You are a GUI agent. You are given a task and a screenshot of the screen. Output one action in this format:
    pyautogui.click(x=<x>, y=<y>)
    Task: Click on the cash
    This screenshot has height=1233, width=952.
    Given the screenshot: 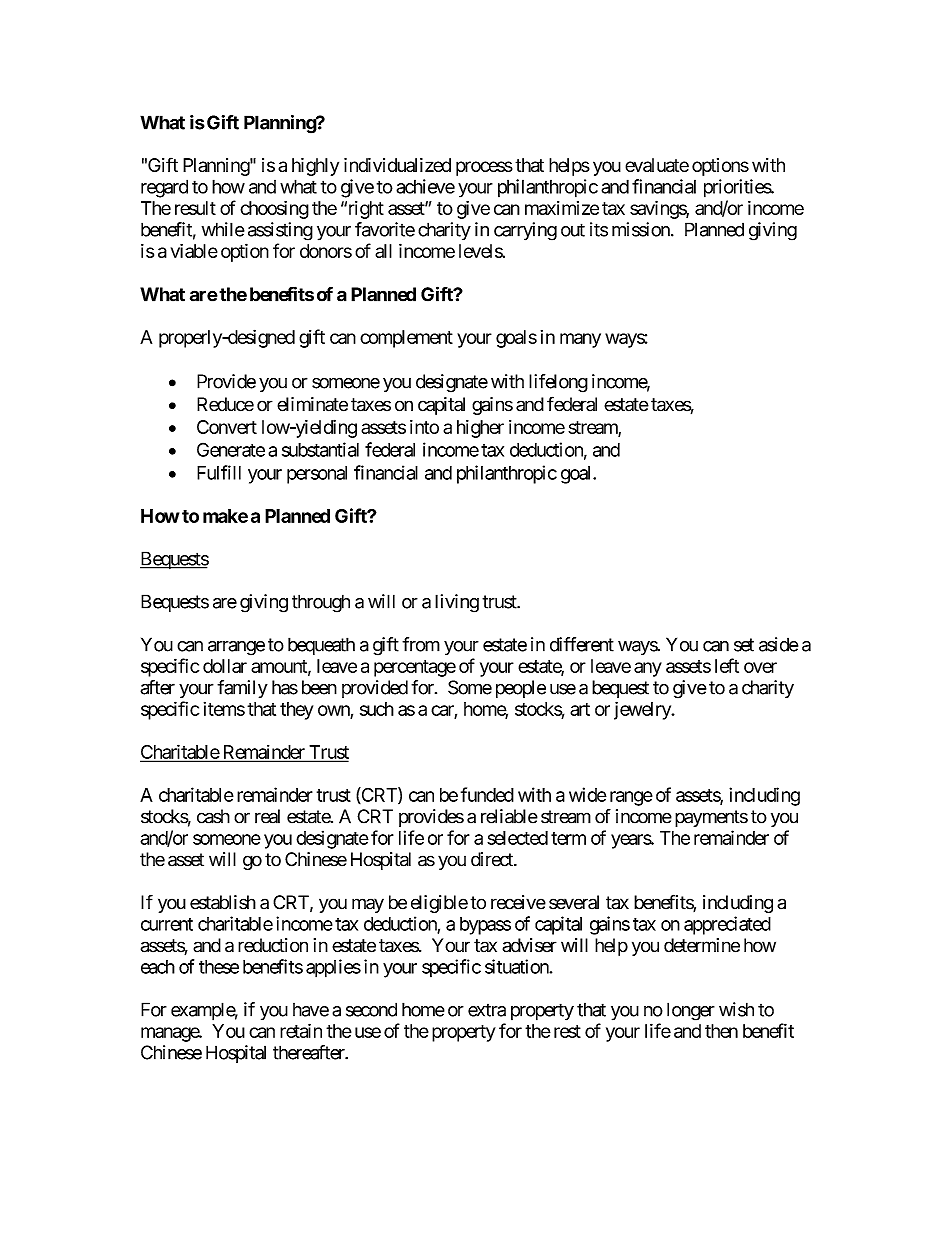 What is the action you would take?
    pyautogui.click(x=213, y=816)
